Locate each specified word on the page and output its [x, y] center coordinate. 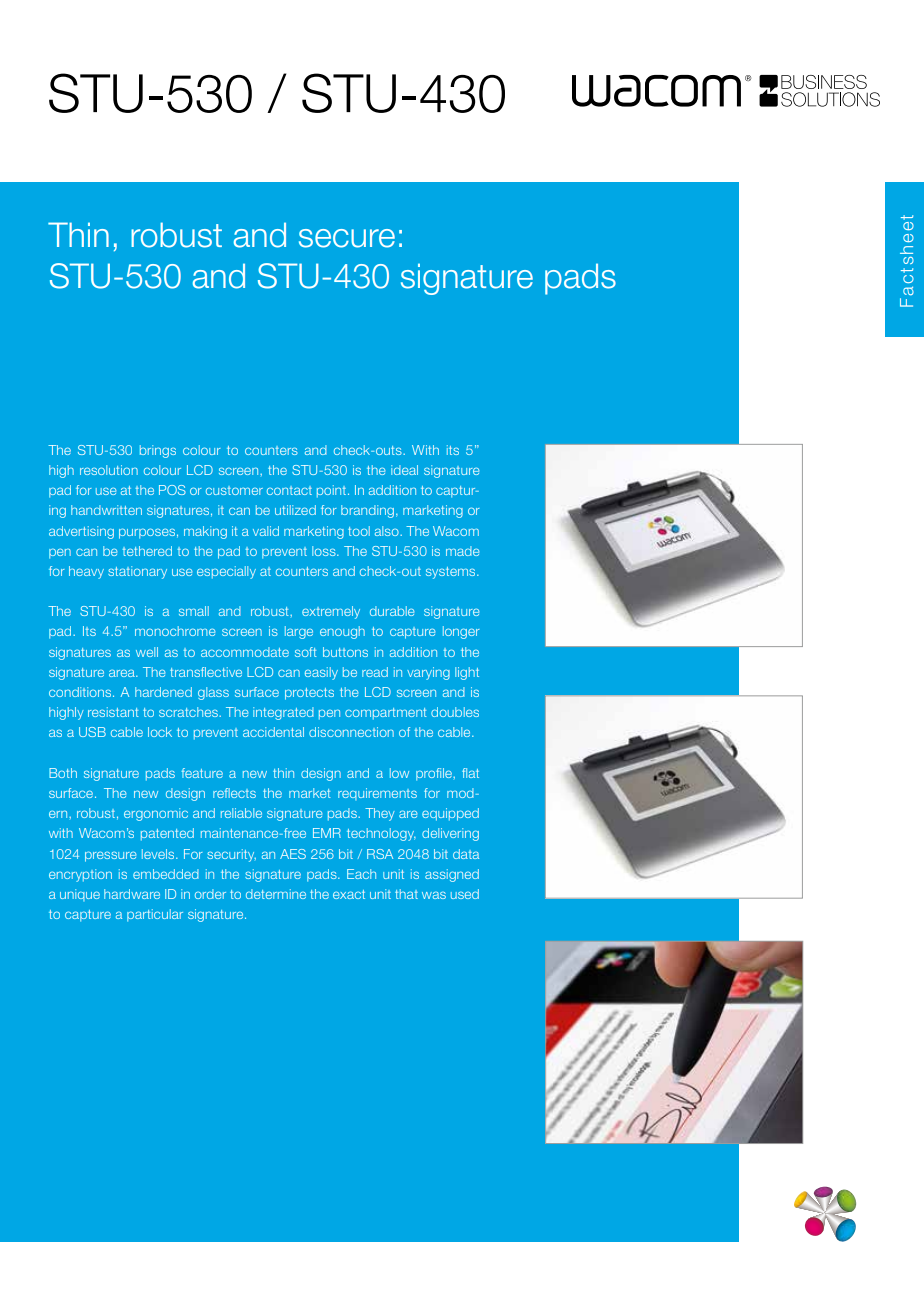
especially [226, 572]
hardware [132, 894]
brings [158, 451]
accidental [273, 732]
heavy [86, 572]
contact [289, 490]
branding [367, 511]
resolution [109, 470]
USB [92, 732]
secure [347, 238]
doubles [455, 712]
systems [452, 573]
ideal [404, 470]
